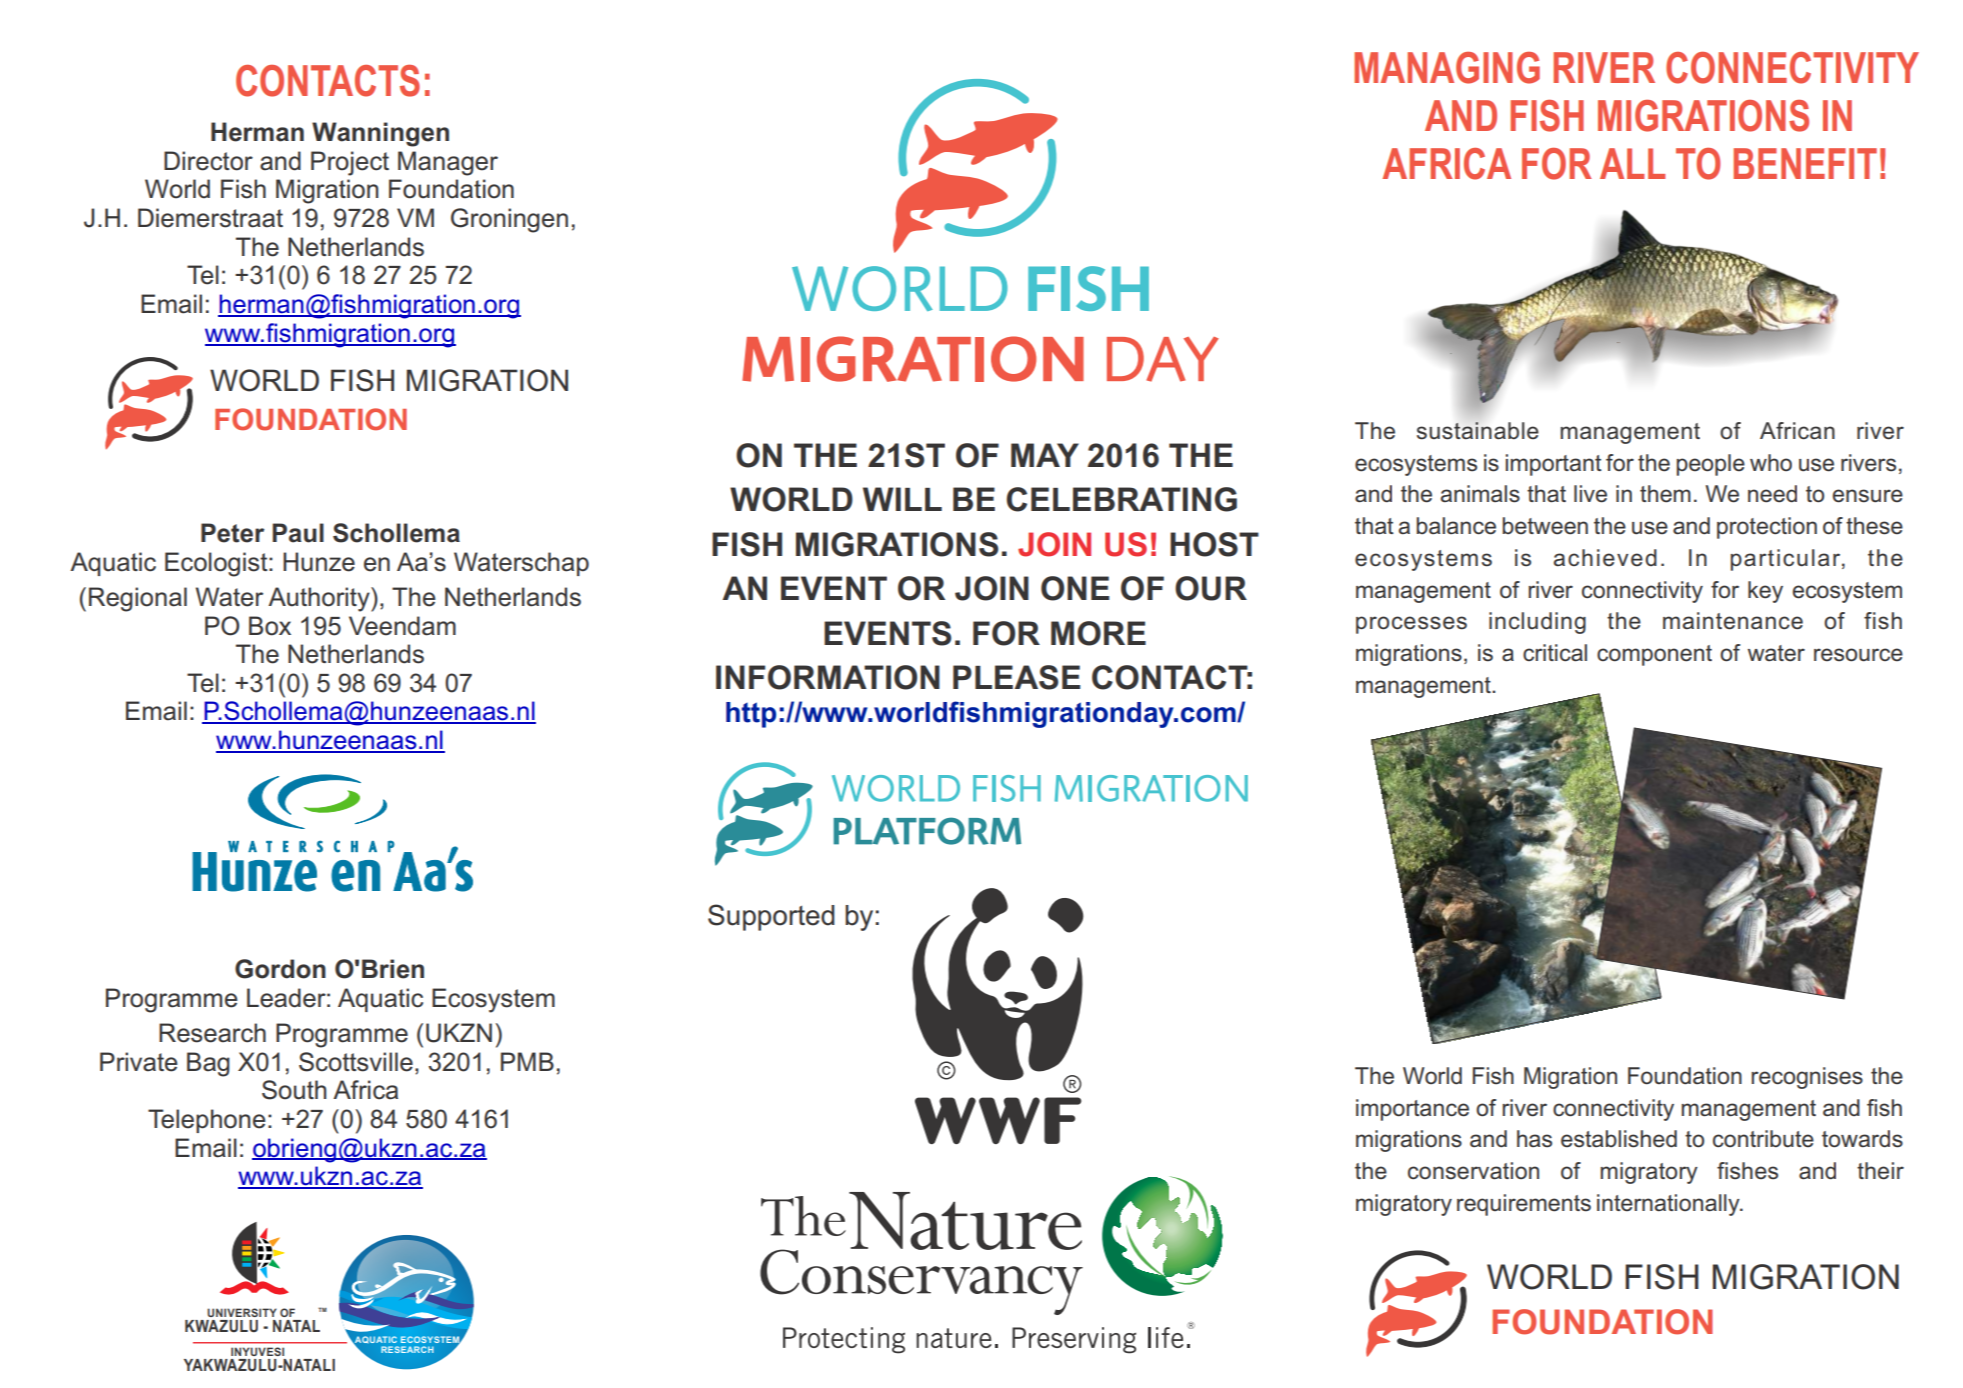  What do you see at coordinates (1045, 455) in the document?
I see `MAY` at bounding box center [1045, 455].
